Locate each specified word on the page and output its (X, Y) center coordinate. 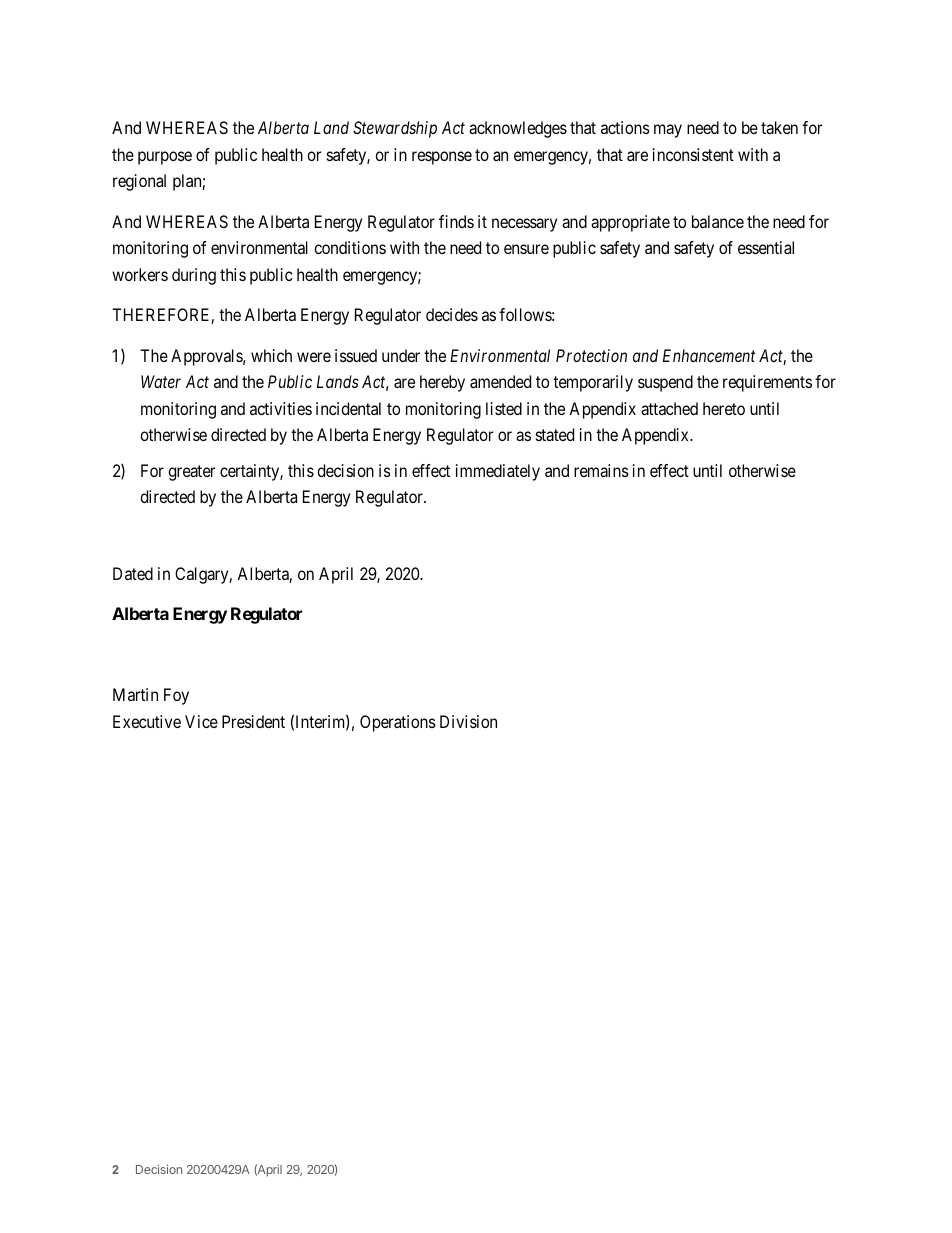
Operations (398, 723)
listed (504, 408)
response (442, 158)
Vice (201, 721)
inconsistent (693, 154)
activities (281, 408)
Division (468, 721)
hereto (724, 408)
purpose (165, 158)
